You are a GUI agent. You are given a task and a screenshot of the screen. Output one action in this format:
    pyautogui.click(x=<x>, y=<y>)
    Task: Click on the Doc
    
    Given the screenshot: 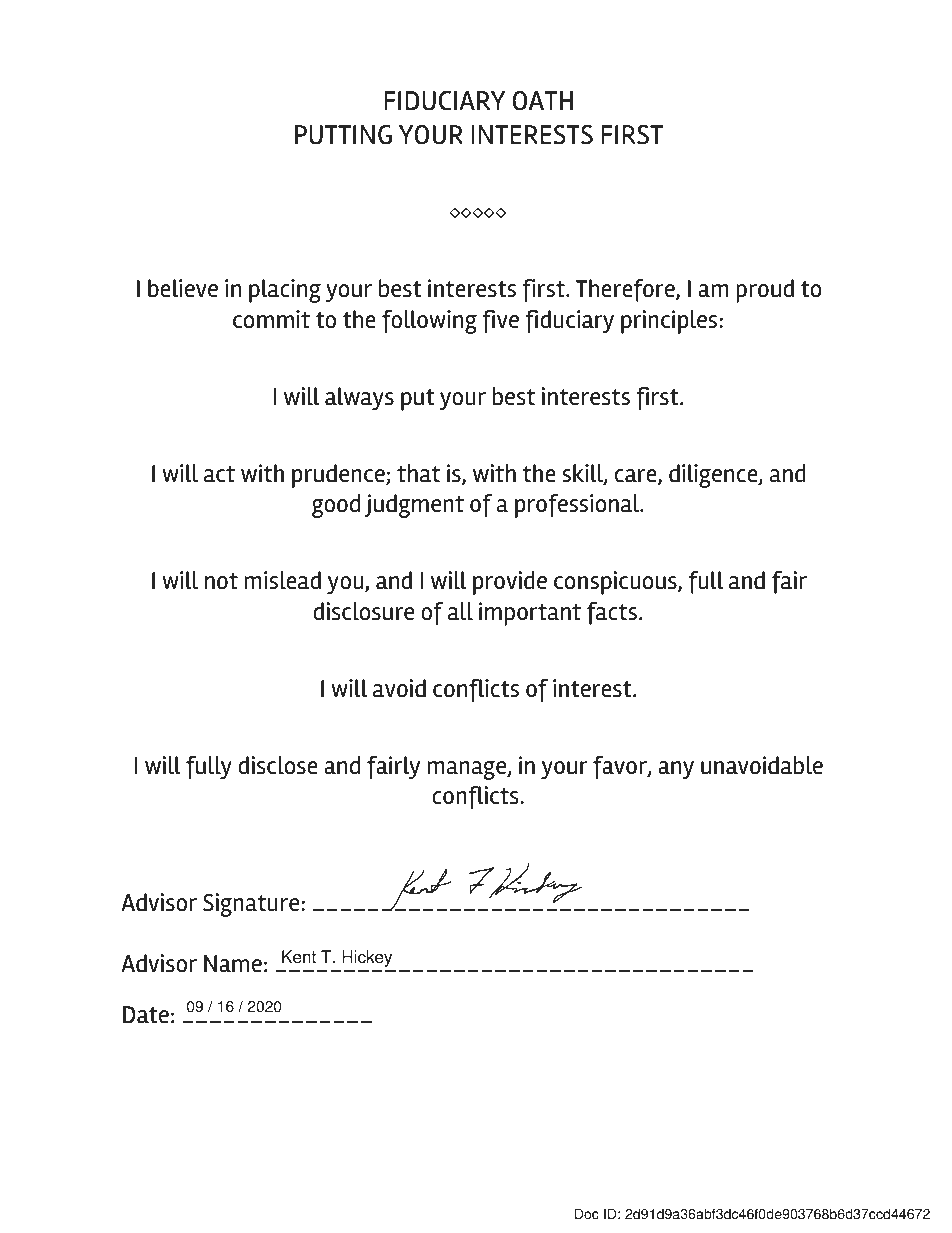 What is the action you would take?
    pyautogui.click(x=587, y=1214)
